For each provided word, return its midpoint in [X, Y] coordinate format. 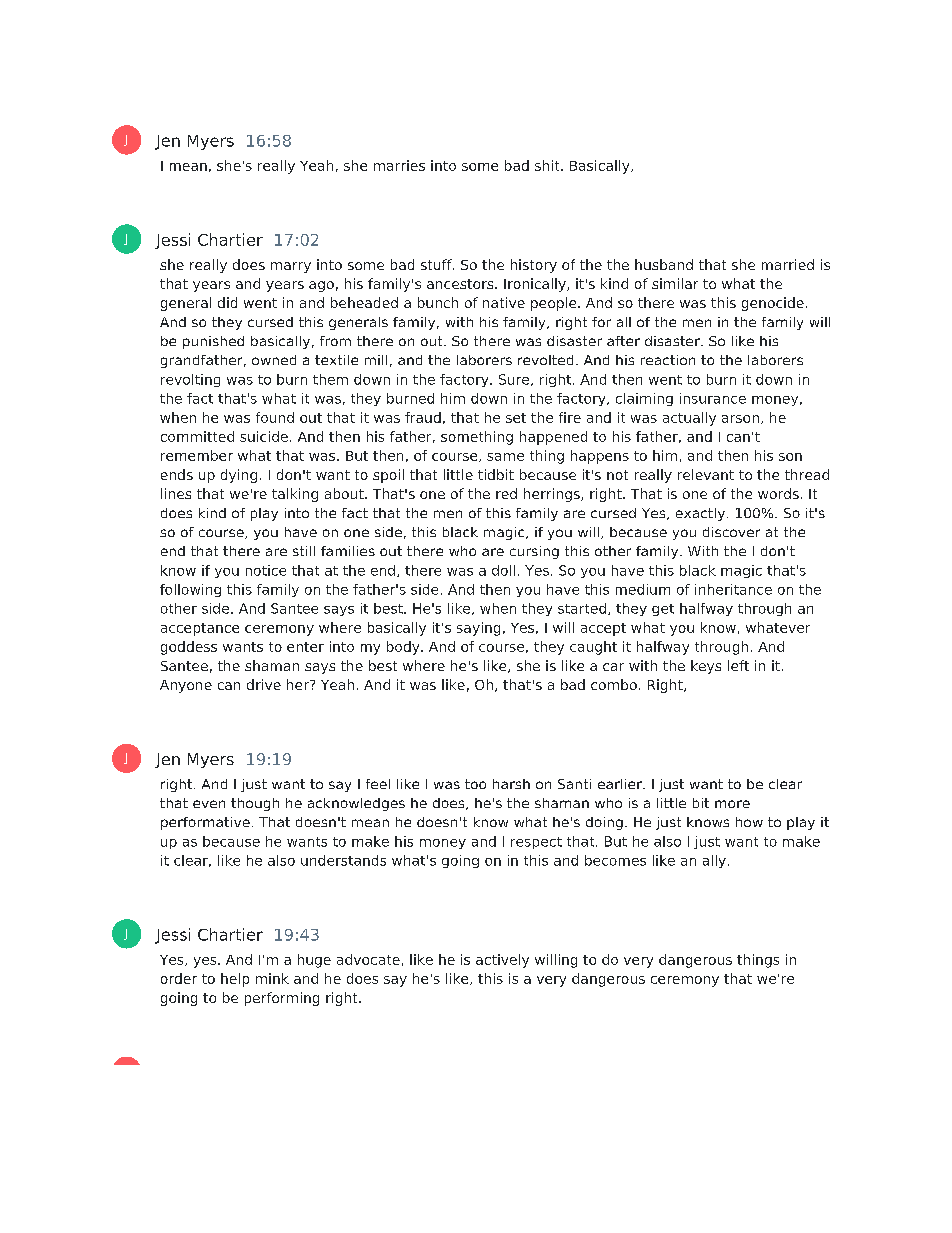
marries [399, 165]
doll [503, 570]
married [788, 264]
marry [291, 267]
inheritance [733, 589]
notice [266, 570]
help [235, 980]
